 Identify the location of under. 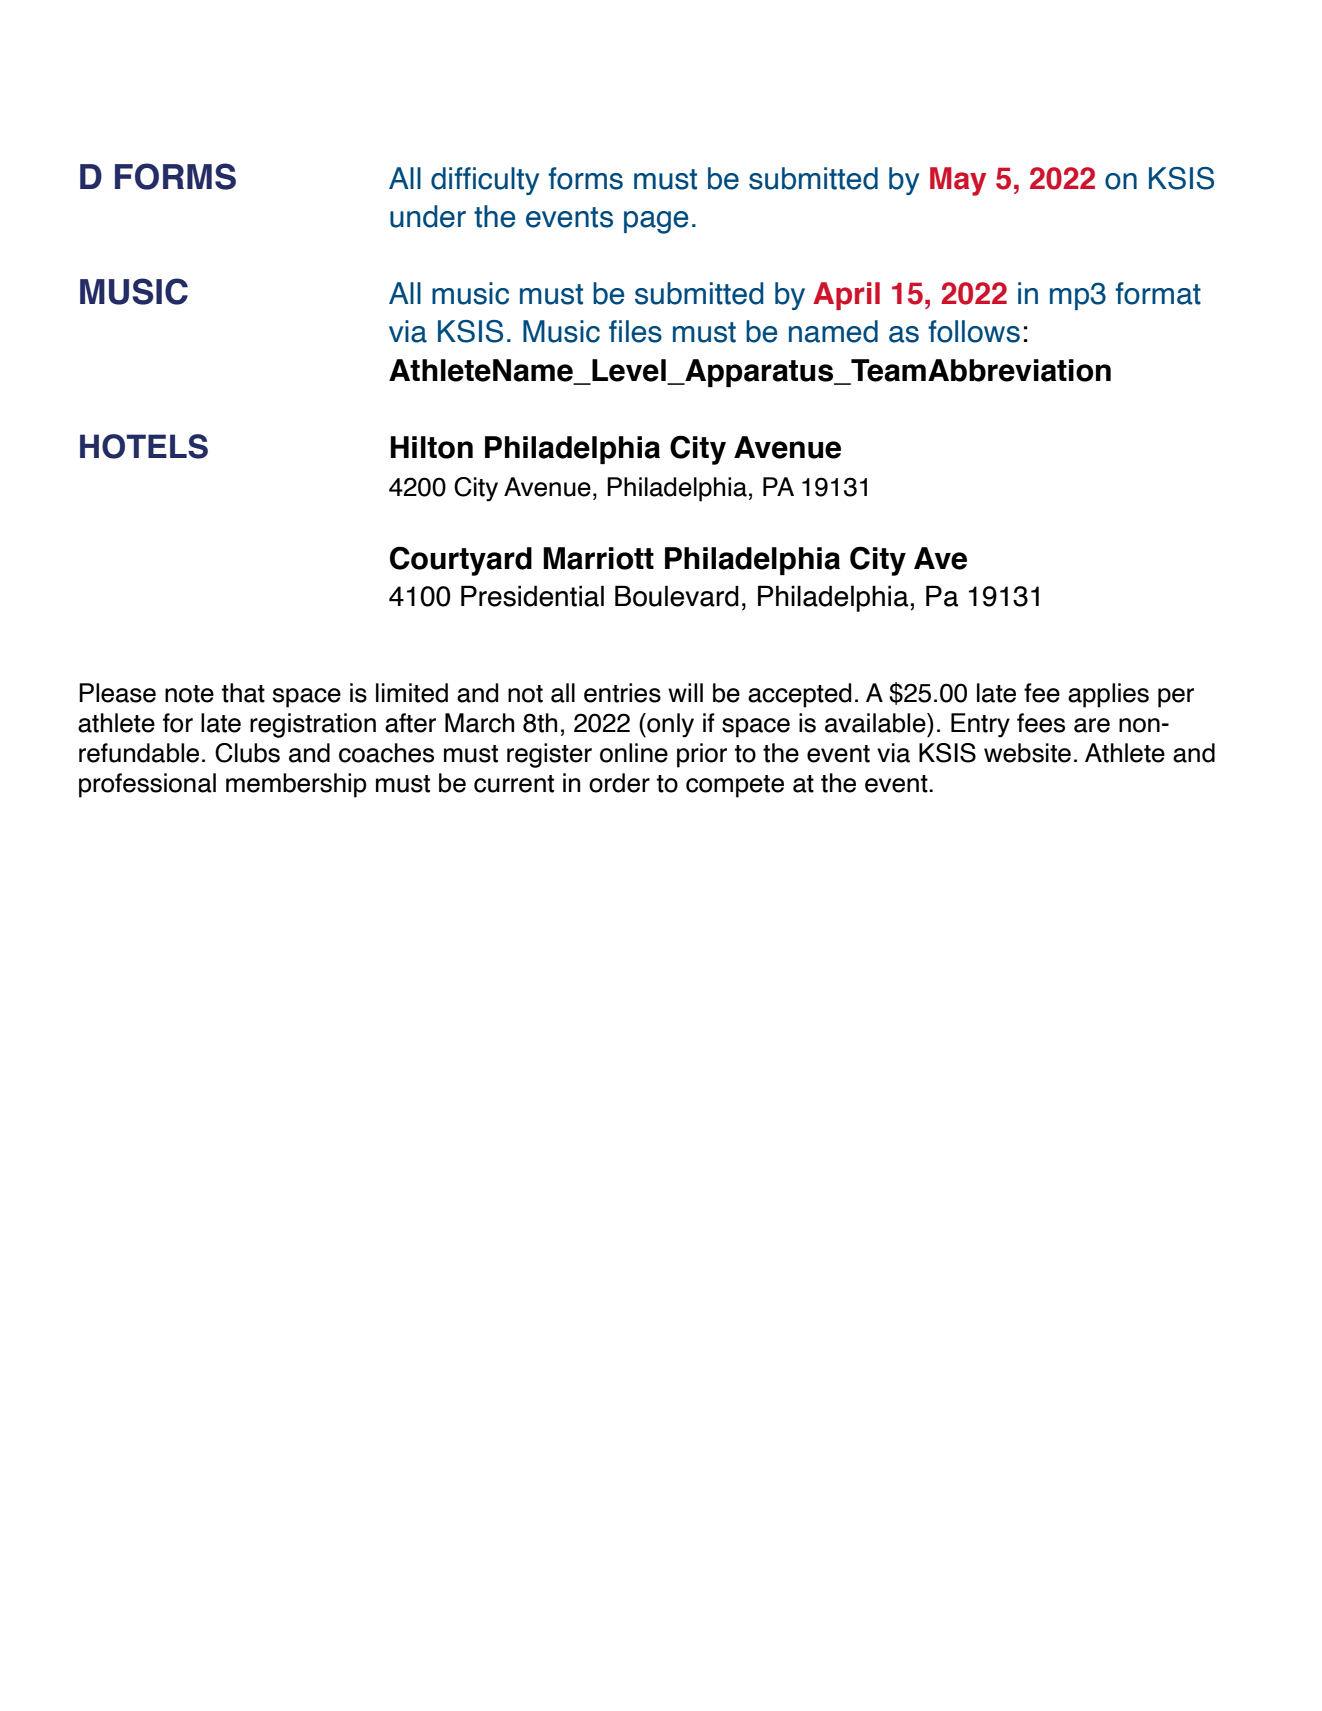
(428, 216).
